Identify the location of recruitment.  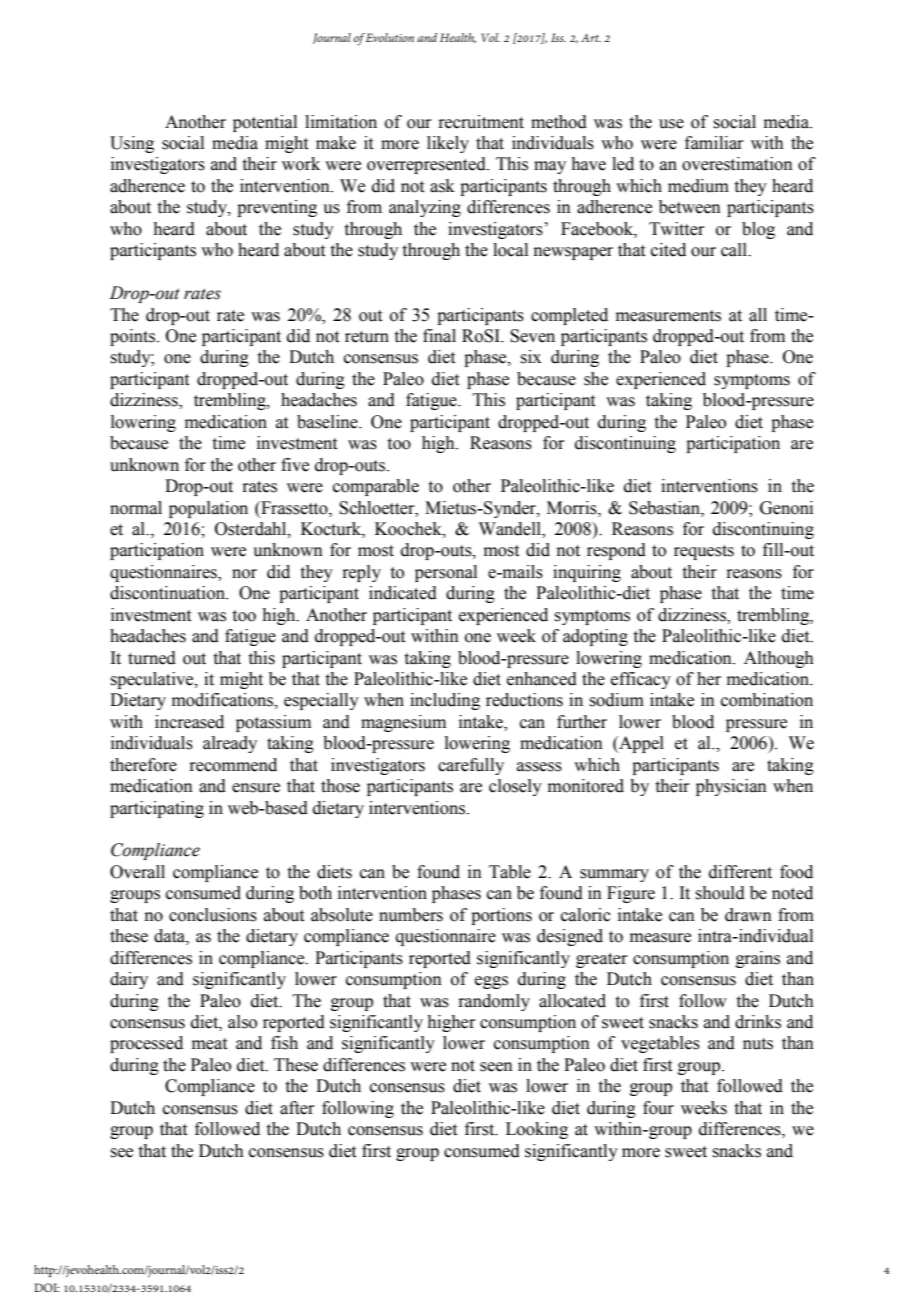
(481, 122).
